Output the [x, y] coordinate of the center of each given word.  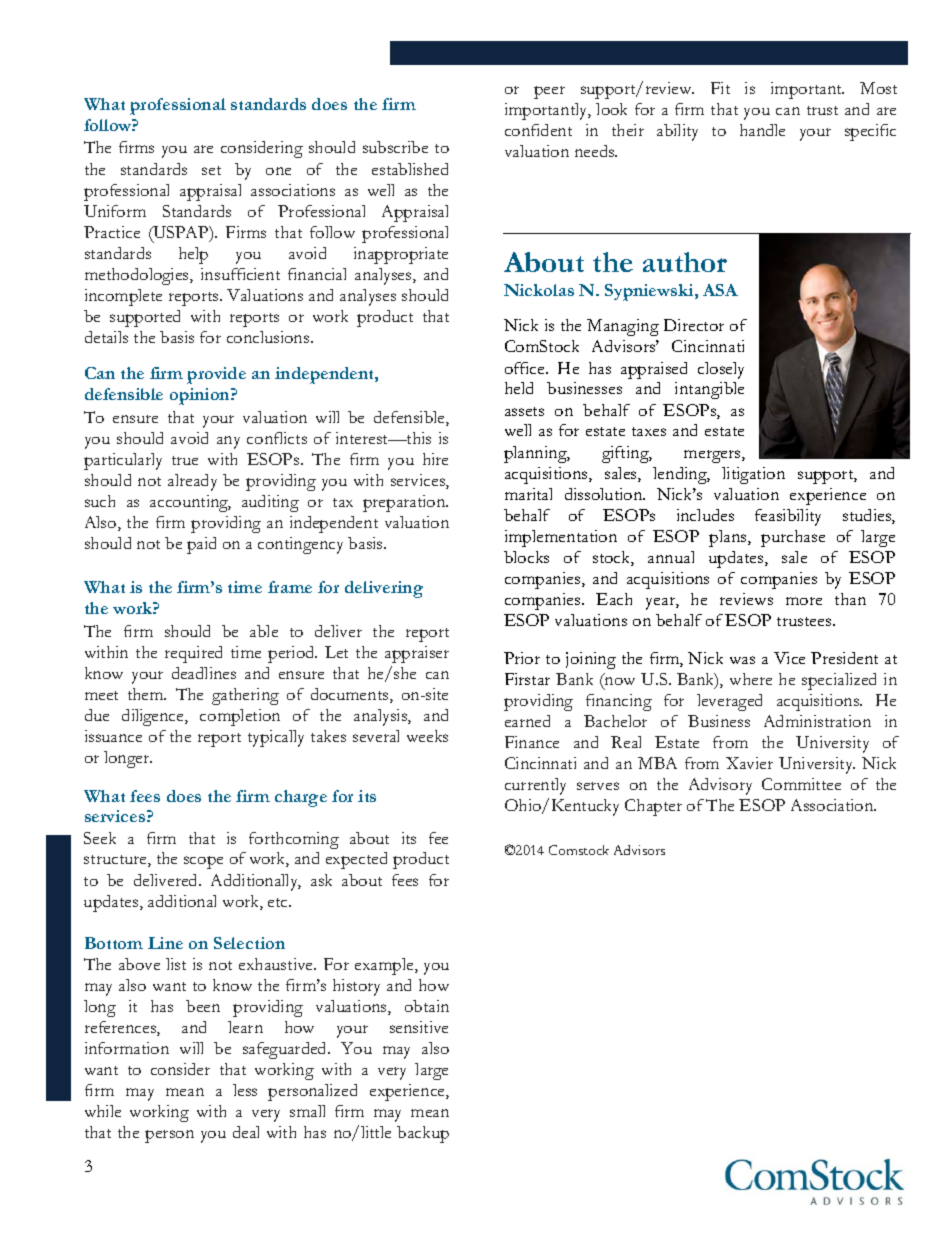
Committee [801, 784]
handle [762, 130]
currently [535, 786]
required [193, 654]
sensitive [419, 1027]
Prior [522, 658]
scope [203, 862]
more [804, 601]
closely [721, 370]
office [526, 368]
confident [538, 130]
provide [216, 375]
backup [423, 1134]
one [278, 171]
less [245, 1090]
